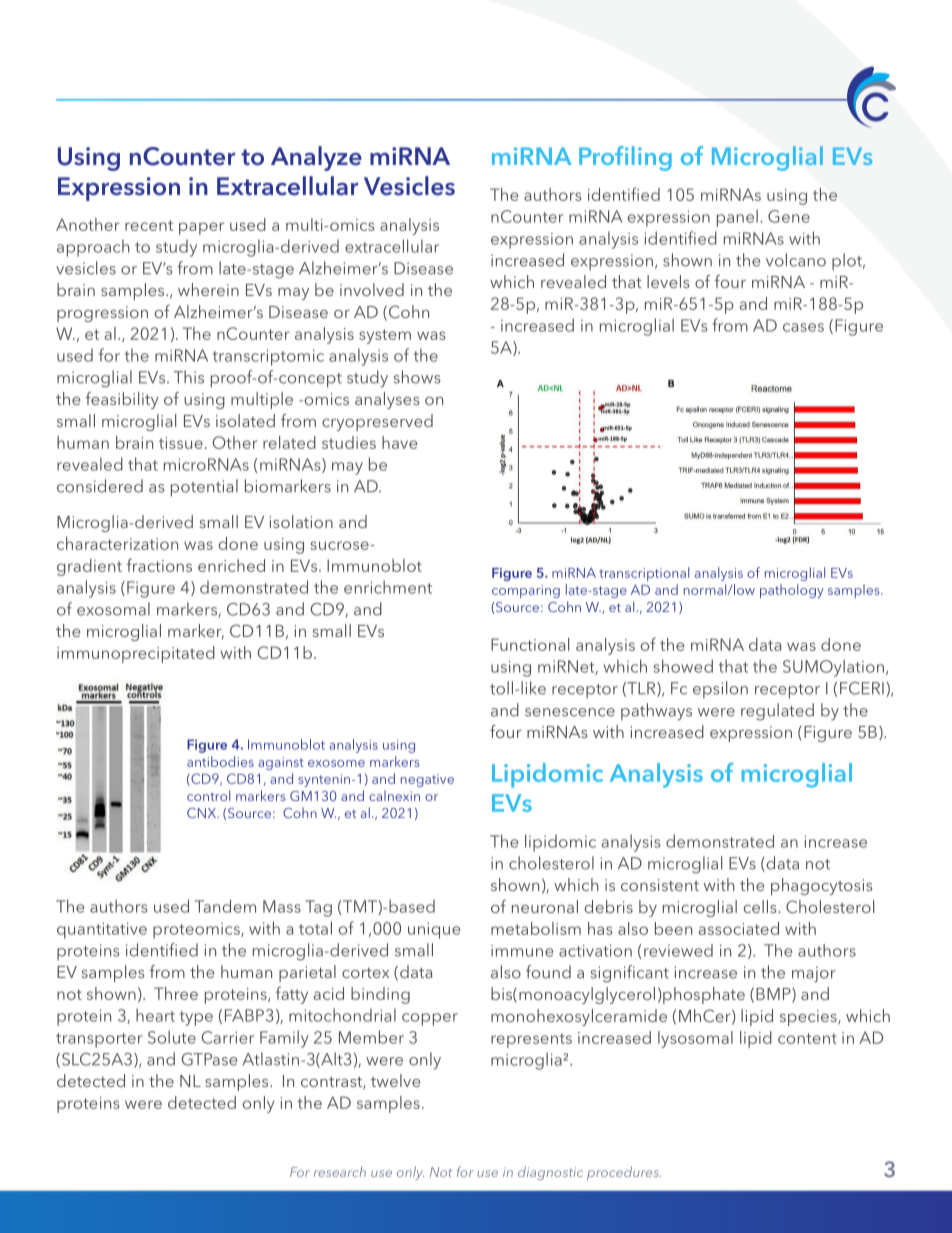 The height and width of the page is (1233, 952). Describe the element at coordinates (737, 218) in the page. I see `panel` at that location.
